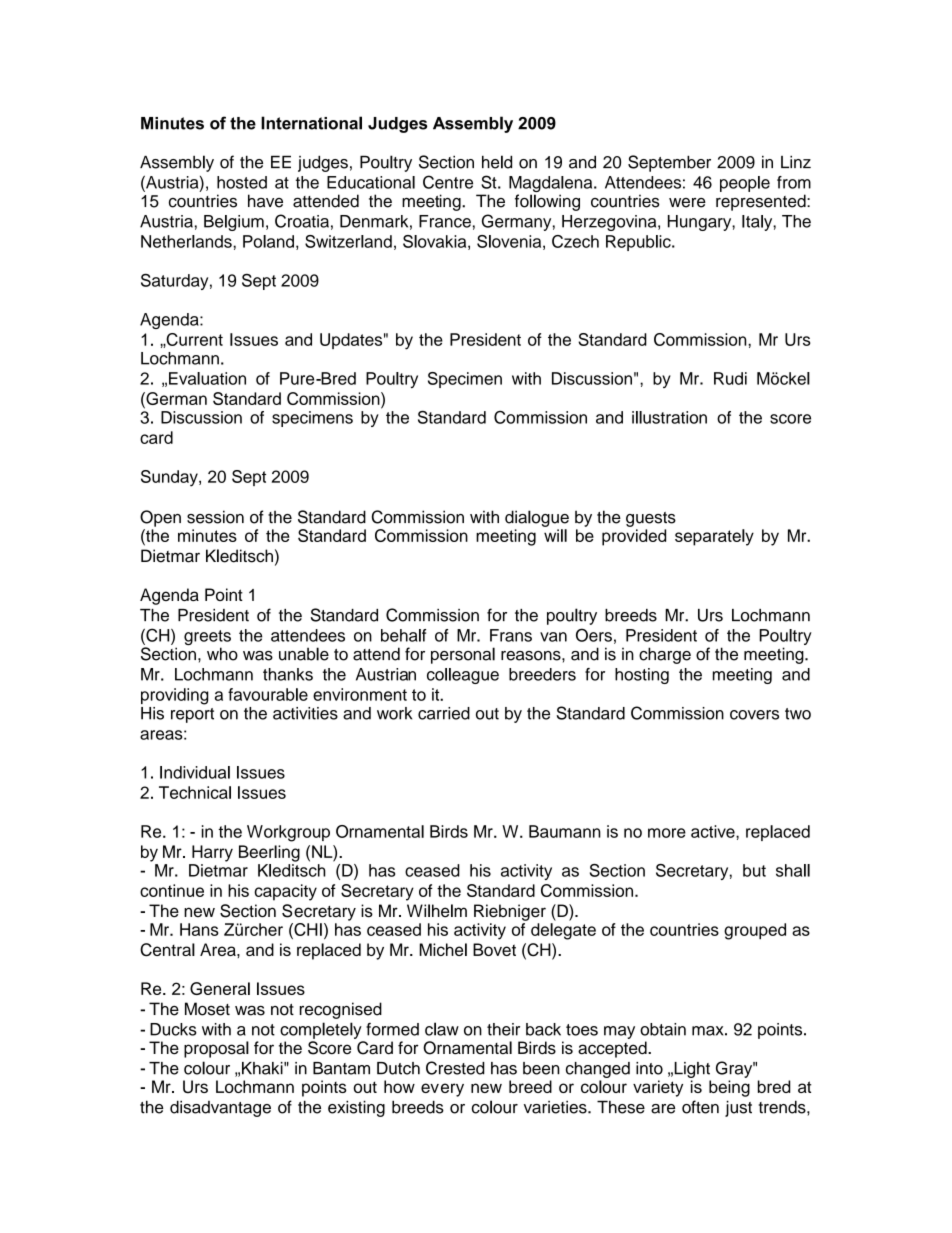 Image resolution: width=952 pixels, height=1233 pixels. I want to click on but, so click(754, 870).
